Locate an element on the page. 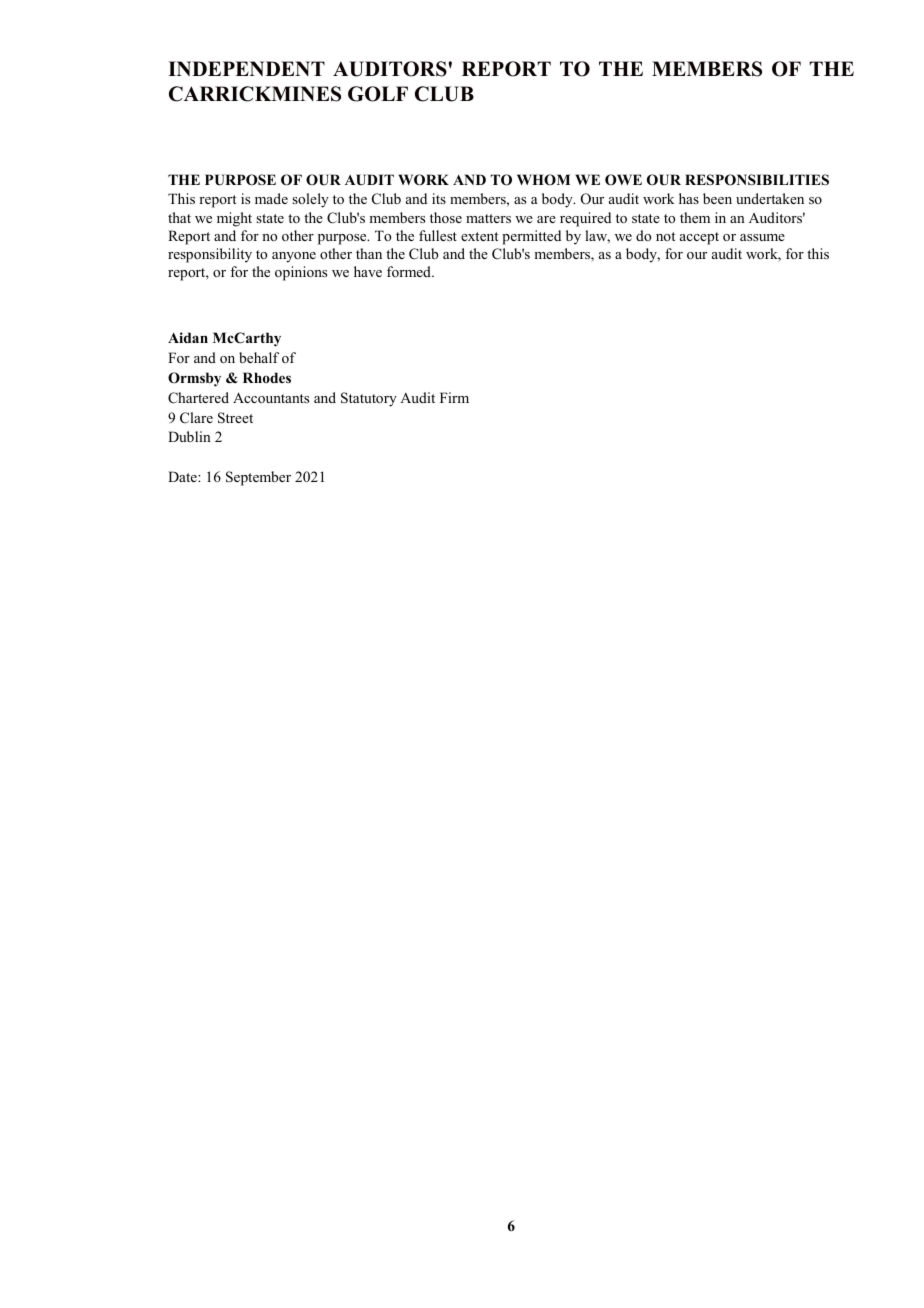 The width and height of the page is (924, 1308). GOLF is located at coordinates (378, 94).
